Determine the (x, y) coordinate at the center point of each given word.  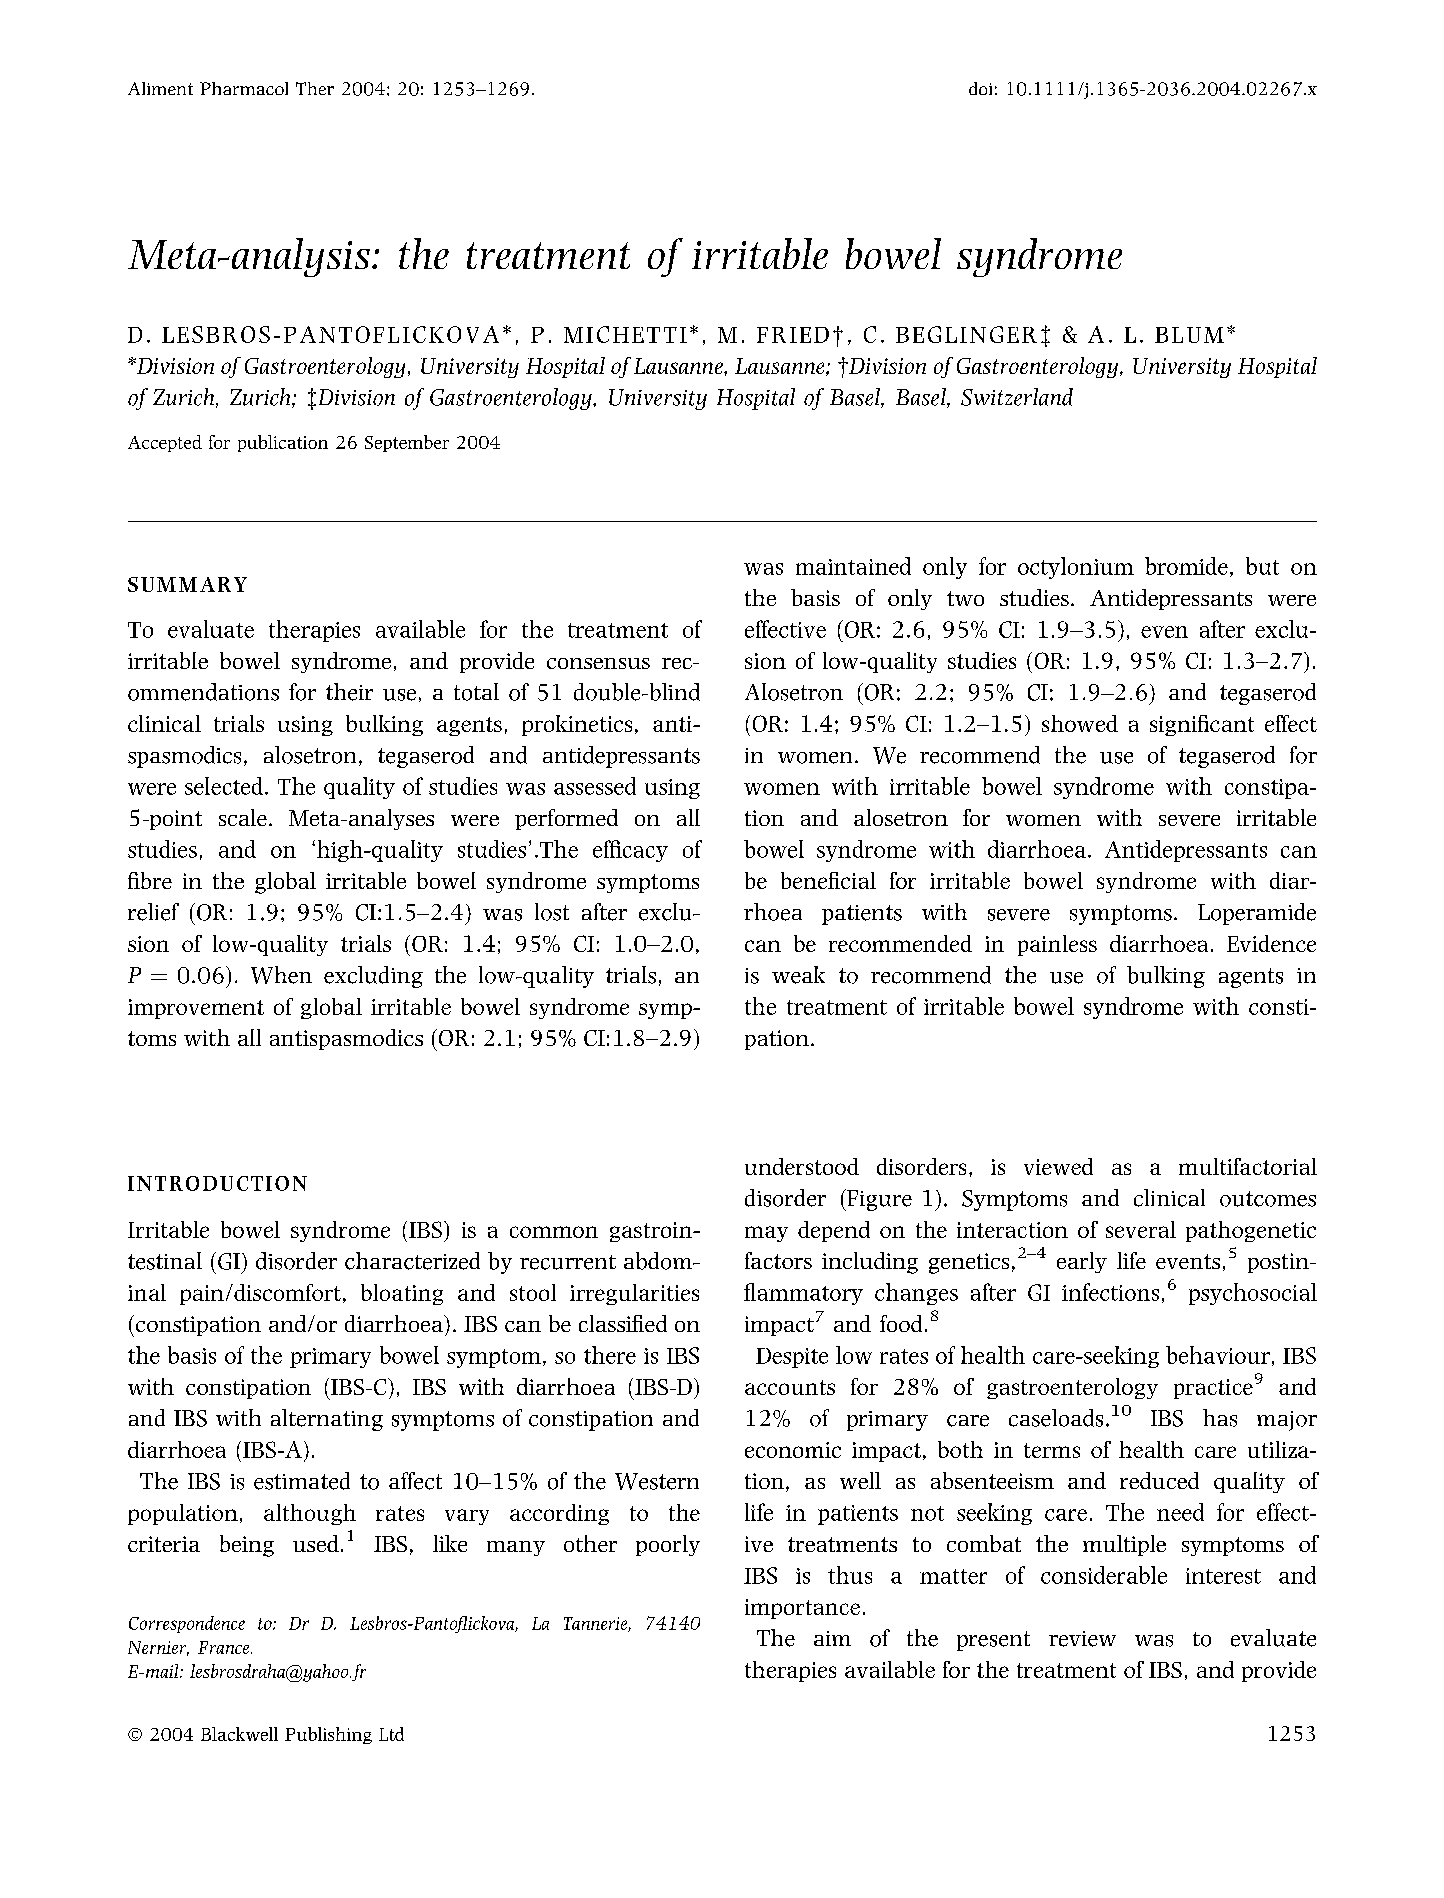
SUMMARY (187, 584)
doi (980, 88)
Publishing (328, 1735)
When (281, 975)
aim (832, 1638)
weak (798, 975)
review (1082, 1639)
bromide (1186, 566)
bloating (402, 1294)
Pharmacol (244, 88)
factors (778, 1260)
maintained (853, 566)
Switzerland (1017, 397)
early (1082, 1262)
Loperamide (1257, 914)
